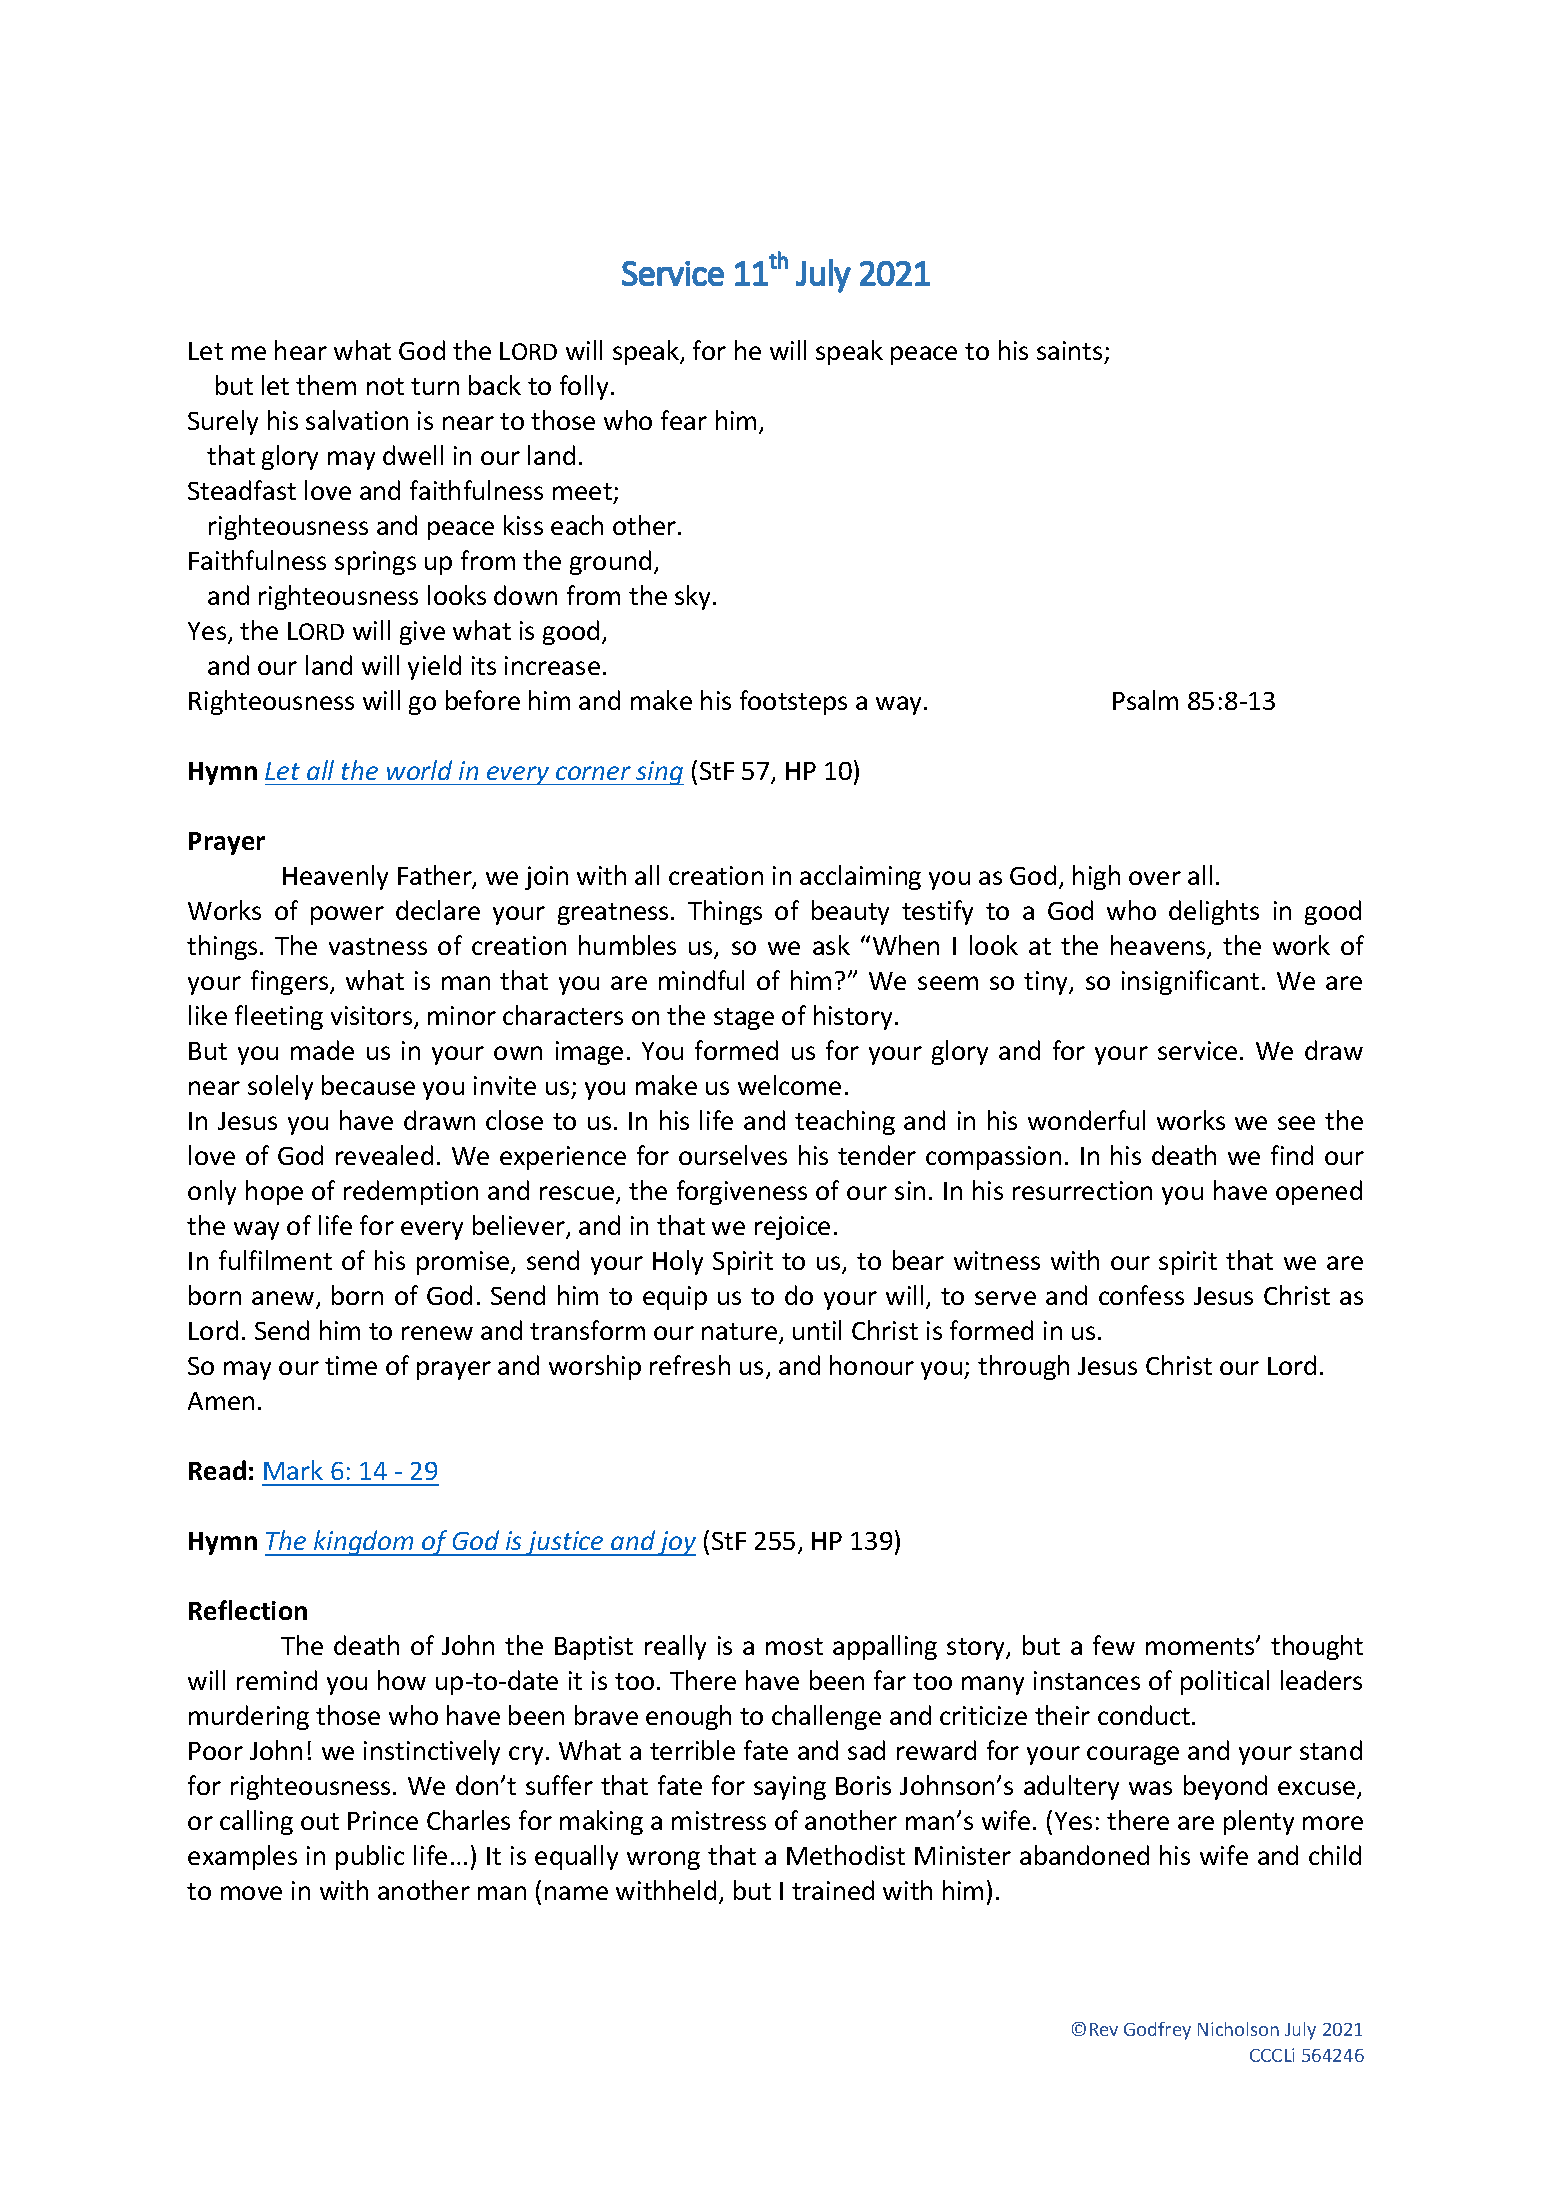  What do you see at coordinates (1238, 2029) in the screenshot?
I see `Nicholson` at bounding box center [1238, 2029].
